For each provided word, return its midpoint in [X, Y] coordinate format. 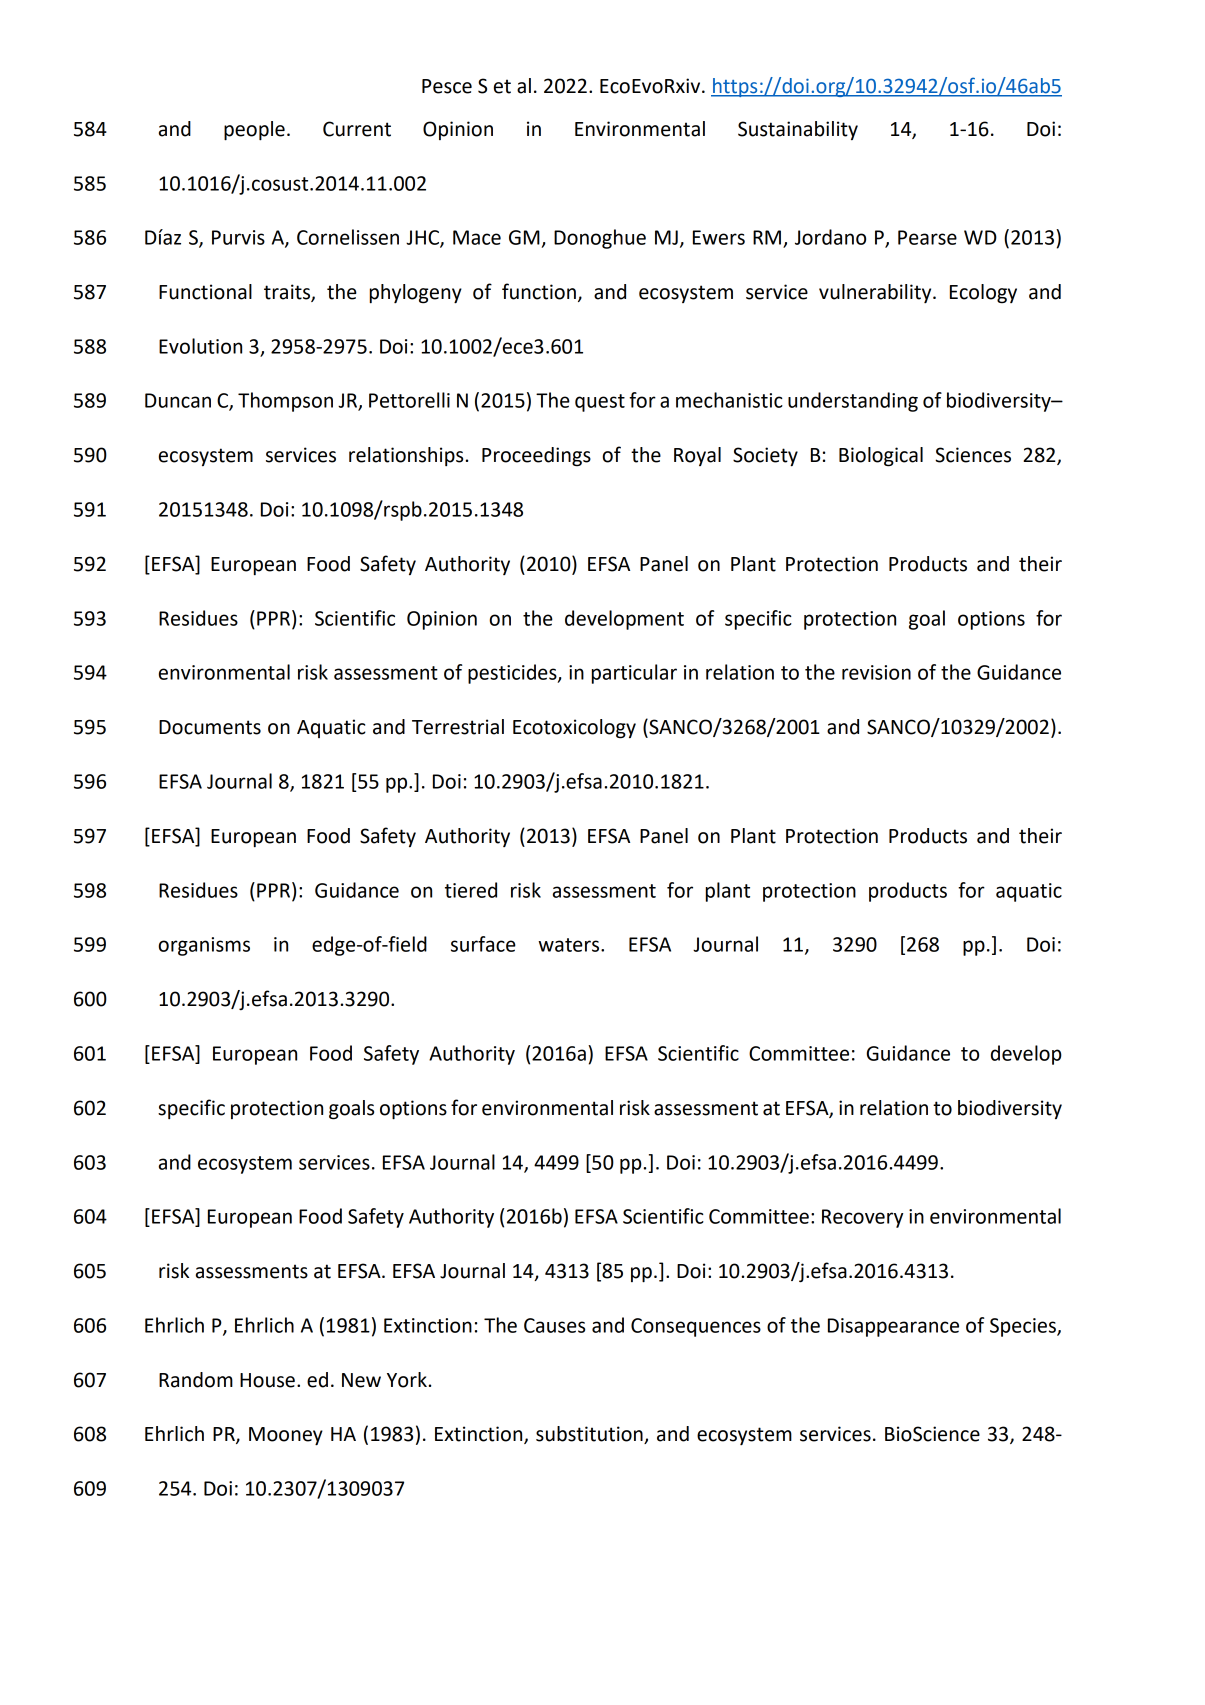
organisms [204, 946]
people [254, 131]
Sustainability [798, 130]
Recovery [862, 1218]
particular [634, 674]
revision [876, 672]
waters [570, 945]
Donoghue [600, 239]
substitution [590, 1435]
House [267, 1380]
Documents [210, 727]
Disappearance [893, 1327]
